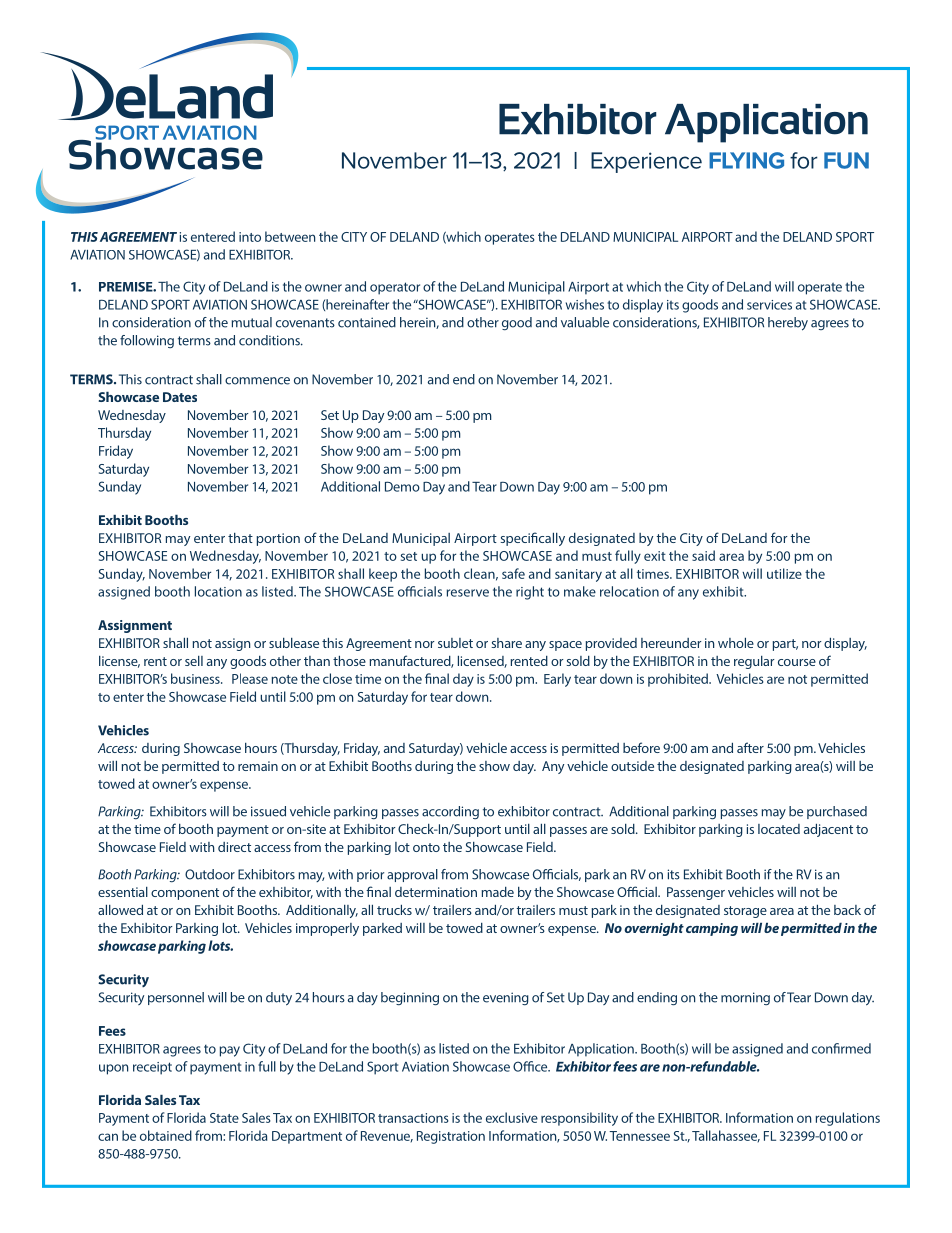  What do you see at coordinates (506, 643) in the screenshot?
I see `share` at bounding box center [506, 643].
